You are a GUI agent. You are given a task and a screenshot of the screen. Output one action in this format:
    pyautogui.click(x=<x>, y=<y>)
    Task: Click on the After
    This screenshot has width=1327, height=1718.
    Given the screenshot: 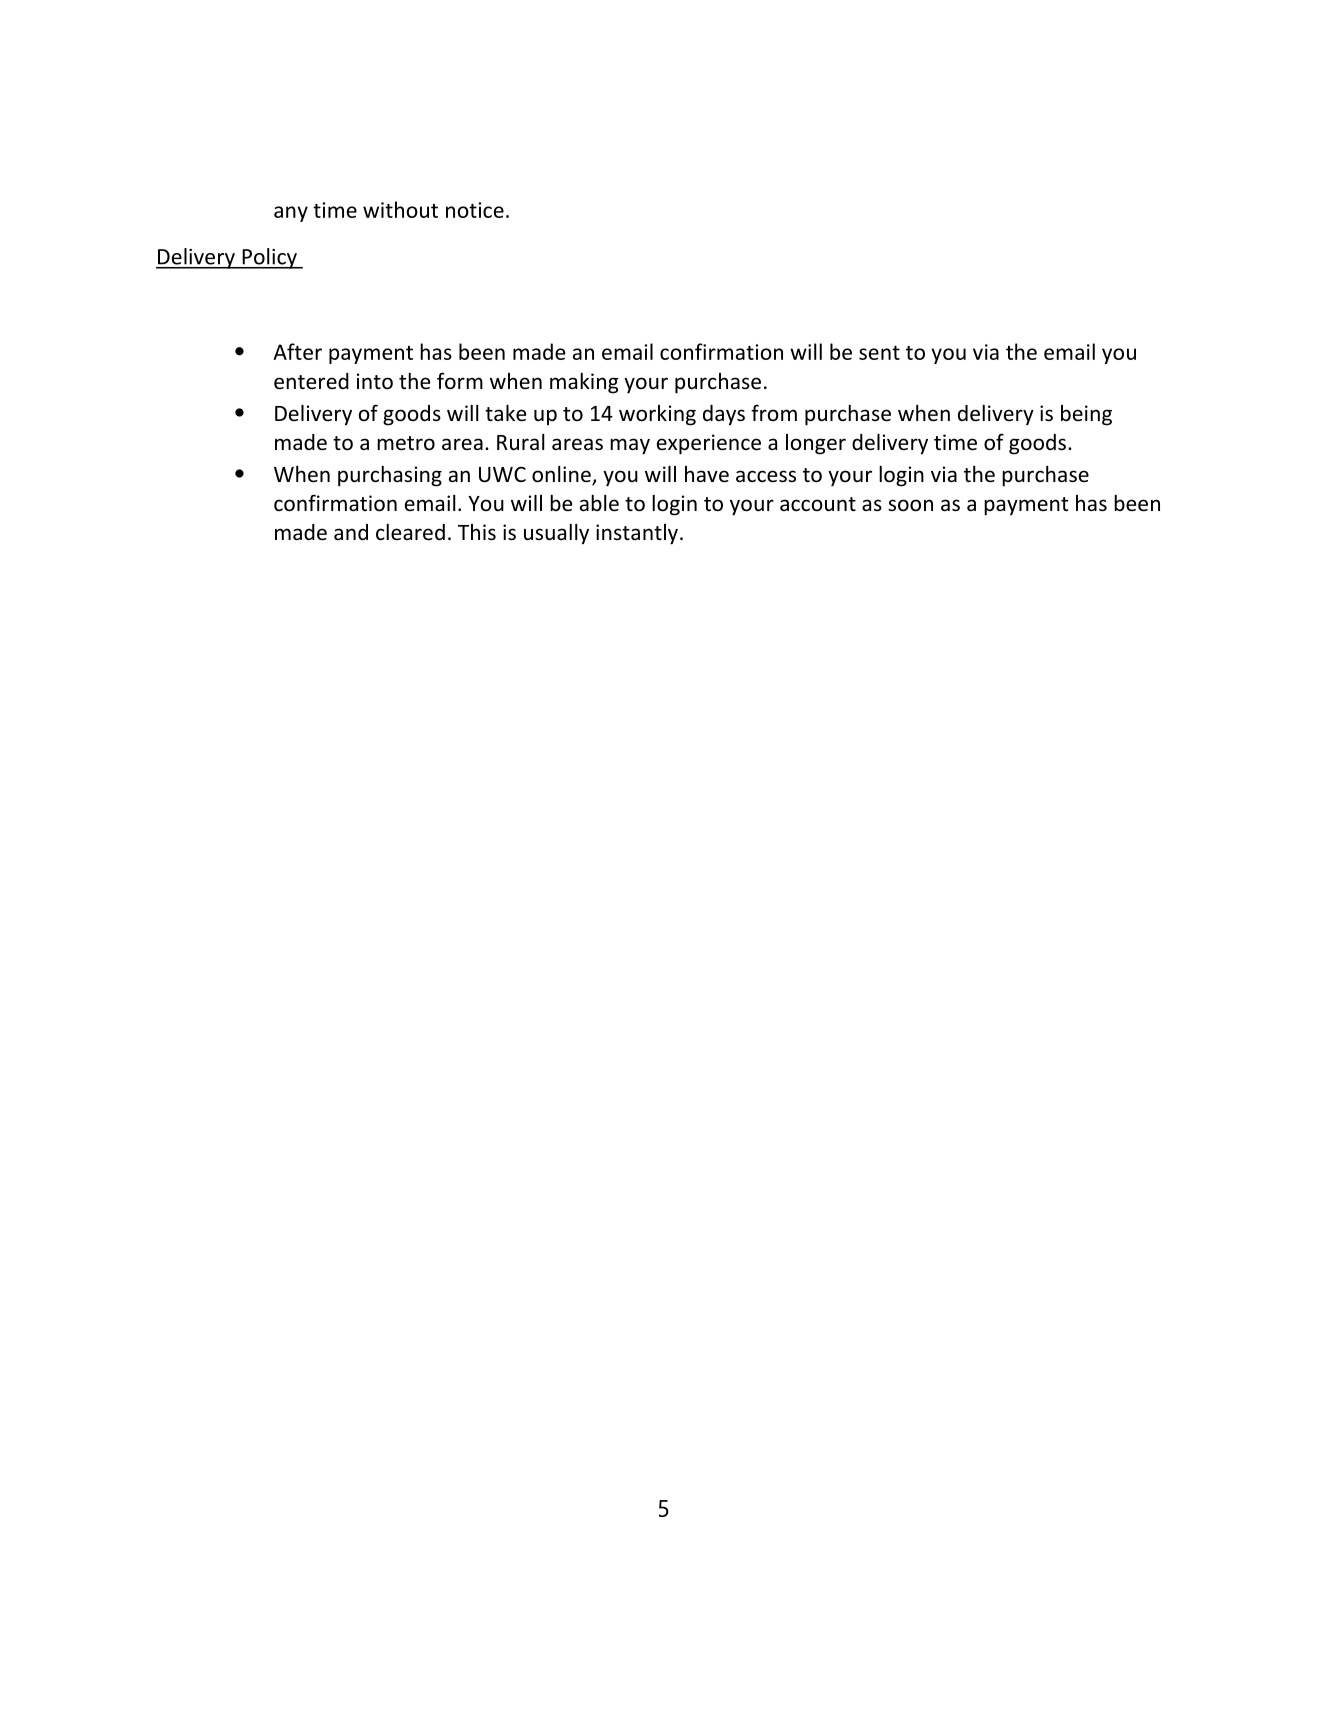 What is the action you would take?
    pyautogui.click(x=297, y=351)
